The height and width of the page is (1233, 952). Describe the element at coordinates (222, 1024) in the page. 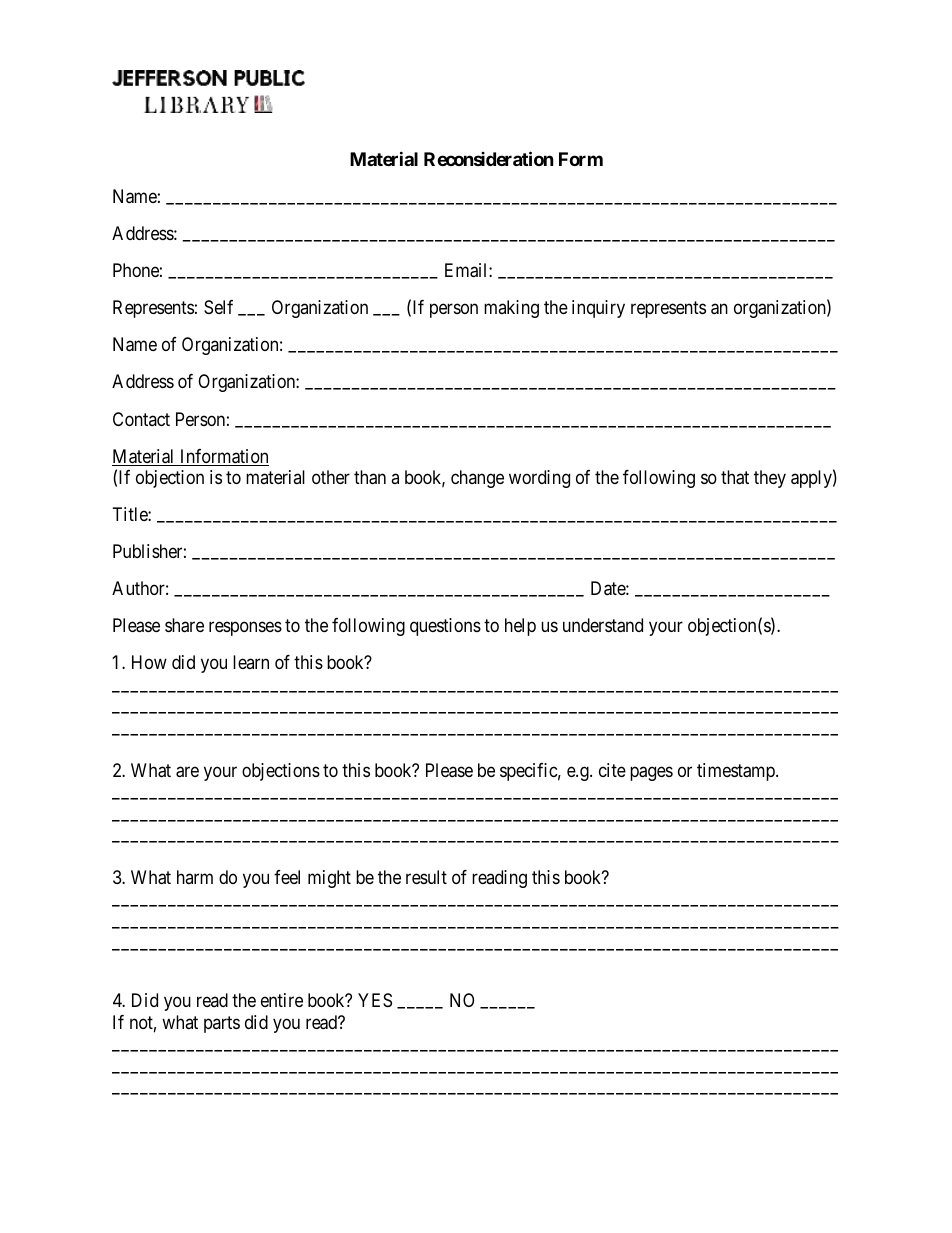

I see `parts` at that location.
